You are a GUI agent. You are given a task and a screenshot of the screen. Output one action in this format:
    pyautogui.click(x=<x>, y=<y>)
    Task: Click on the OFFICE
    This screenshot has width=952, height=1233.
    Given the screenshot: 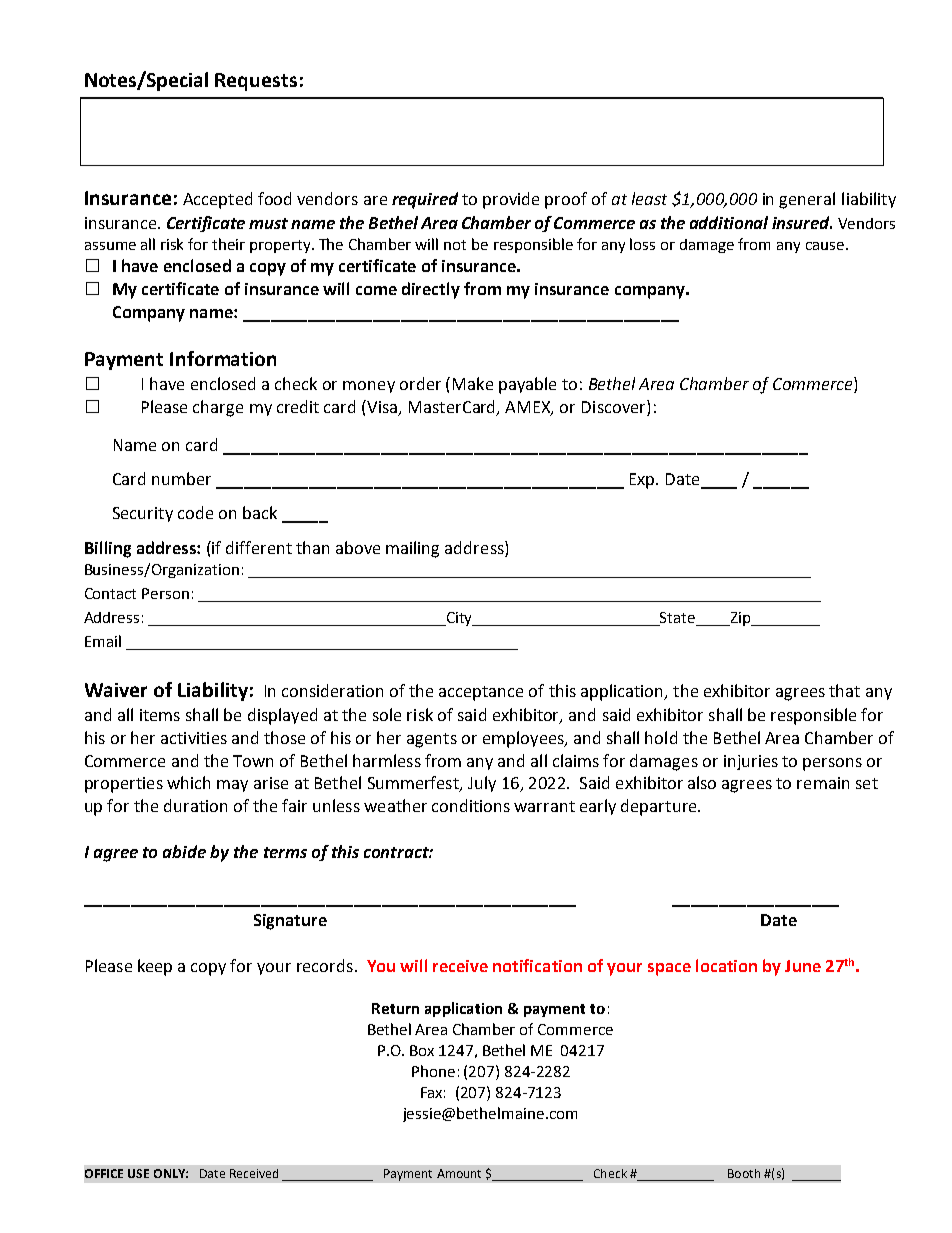 What is the action you would take?
    pyautogui.click(x=104, y=1173)
